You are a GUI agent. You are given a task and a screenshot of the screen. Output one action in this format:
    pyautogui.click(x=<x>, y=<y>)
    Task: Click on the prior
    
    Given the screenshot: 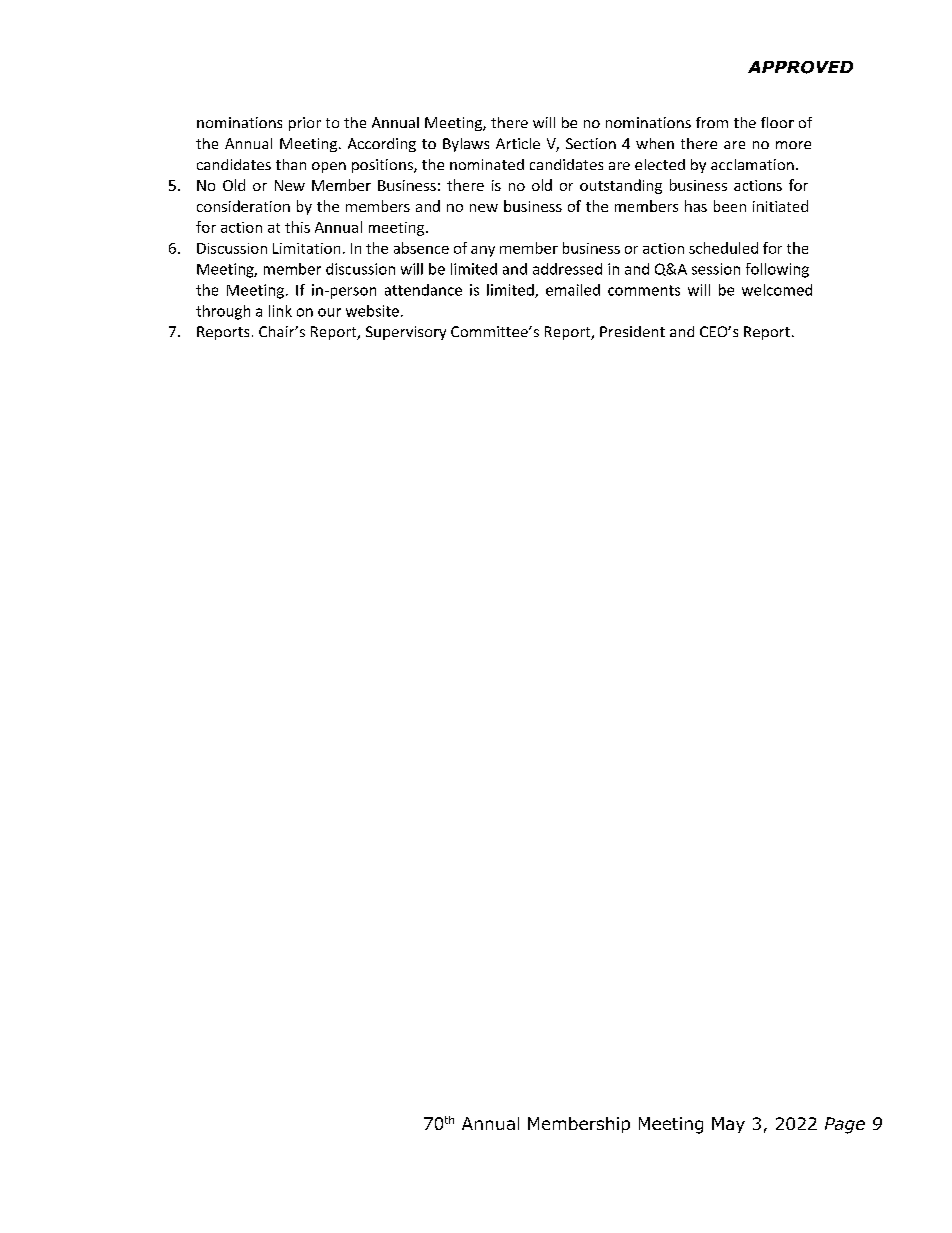 What is the action you would take?
    pyautogui.click(x=305, y=124)
